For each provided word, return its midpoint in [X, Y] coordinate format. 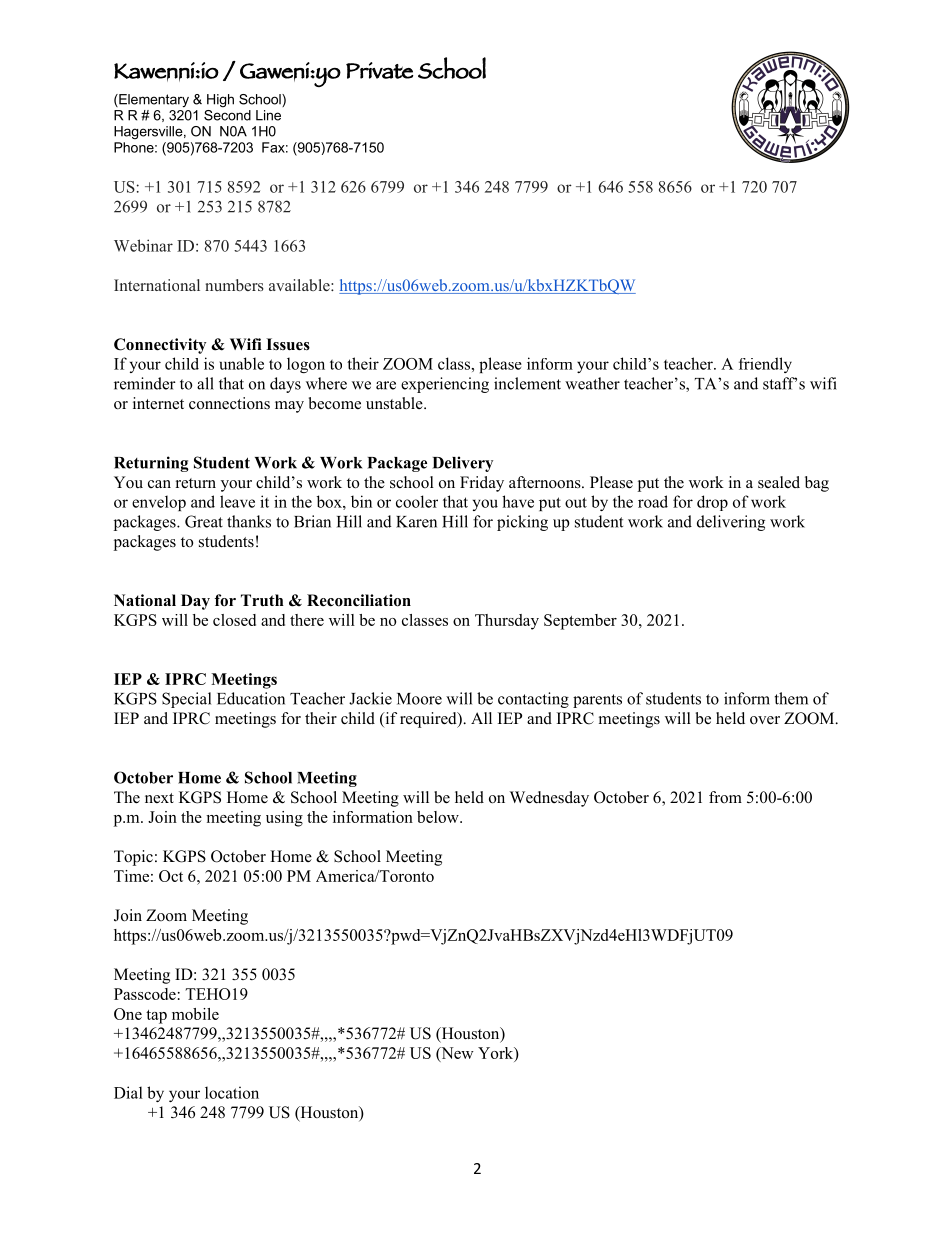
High [220, 100]
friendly [765, 365]
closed [234, 620]
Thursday [507, 622]
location [232, 1092]
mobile [195, 1014]
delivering [731, 523]
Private [380, 70]
